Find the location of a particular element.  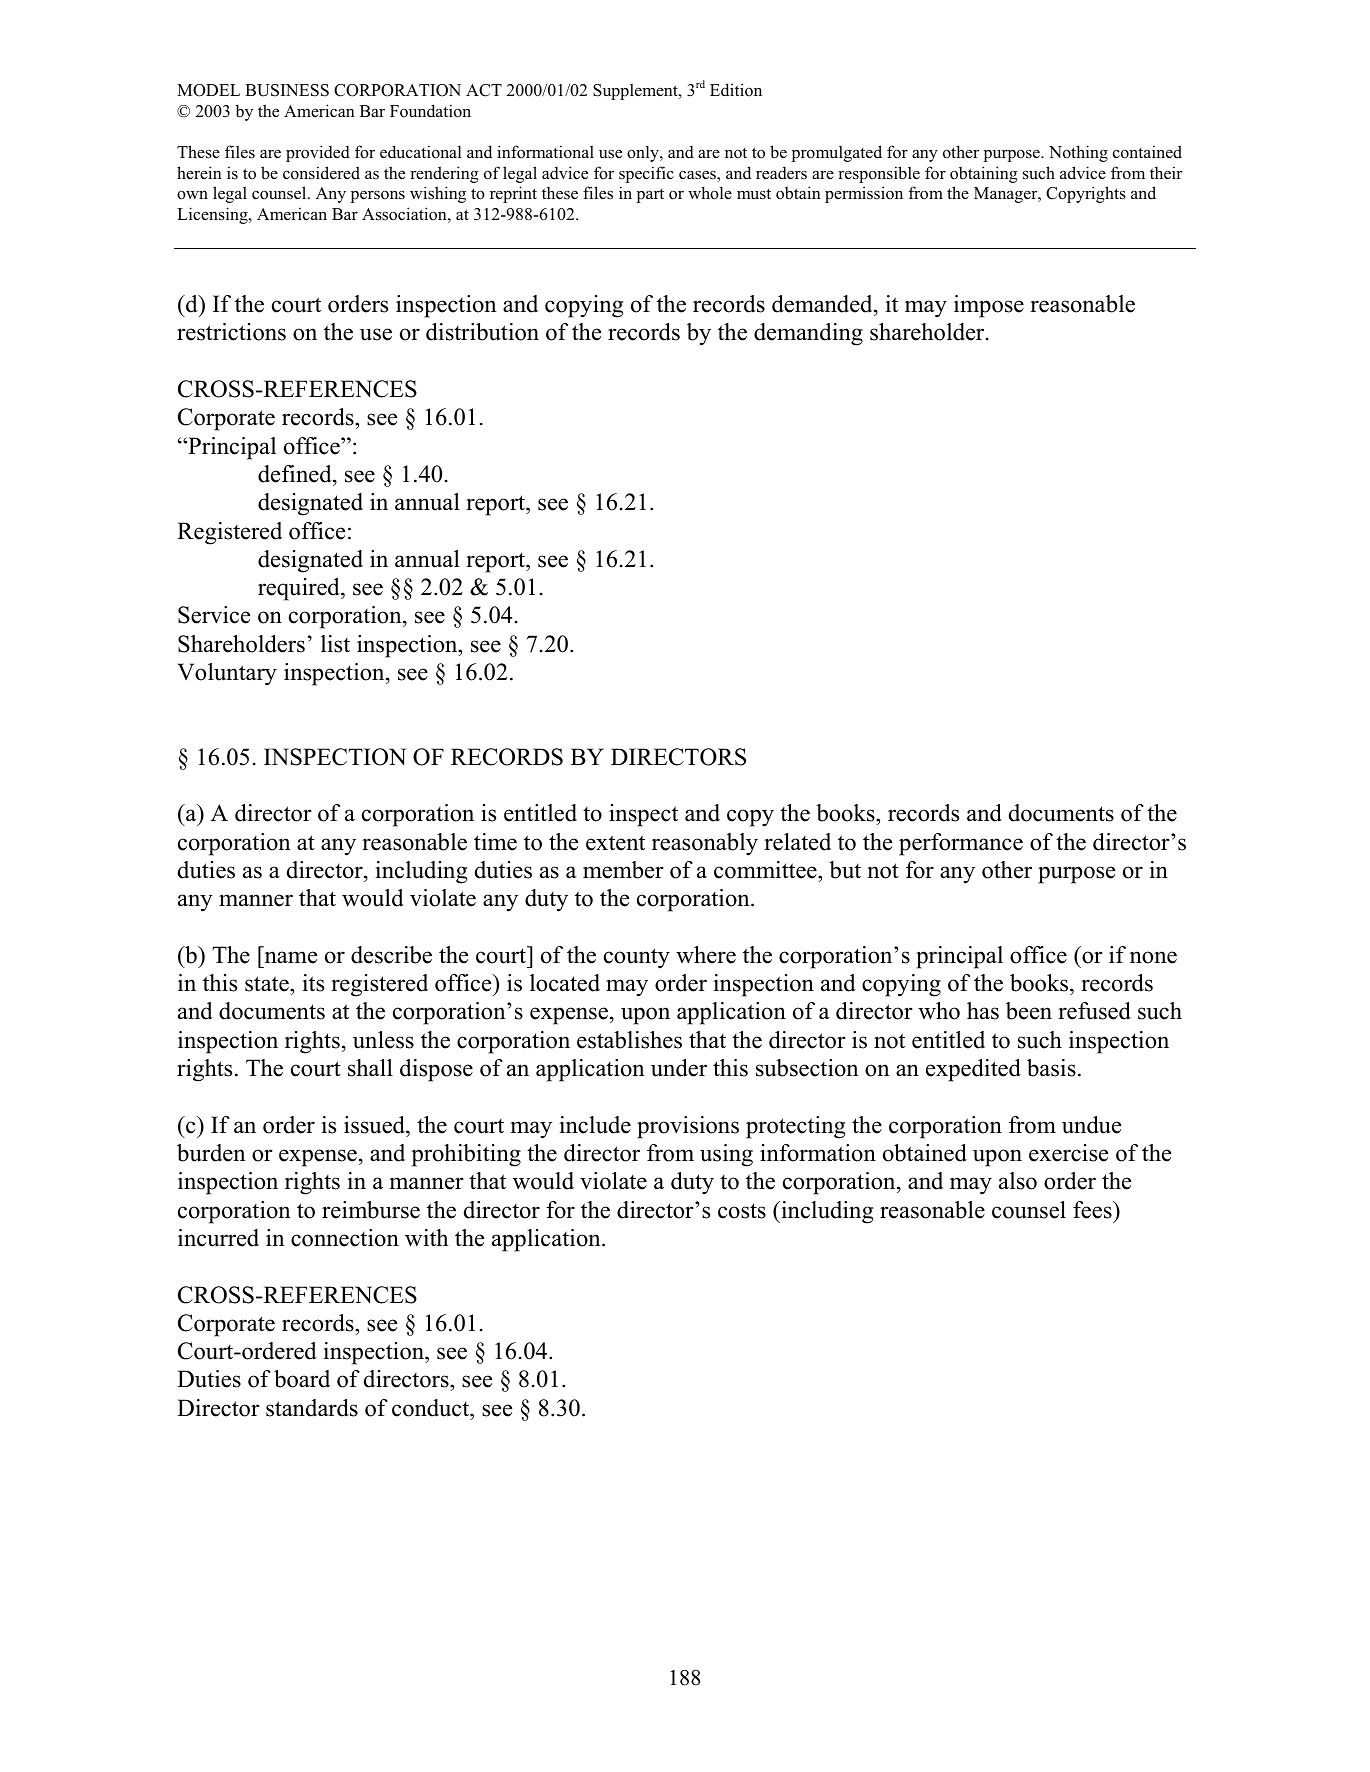

only is located at coordinates (644, 153).
